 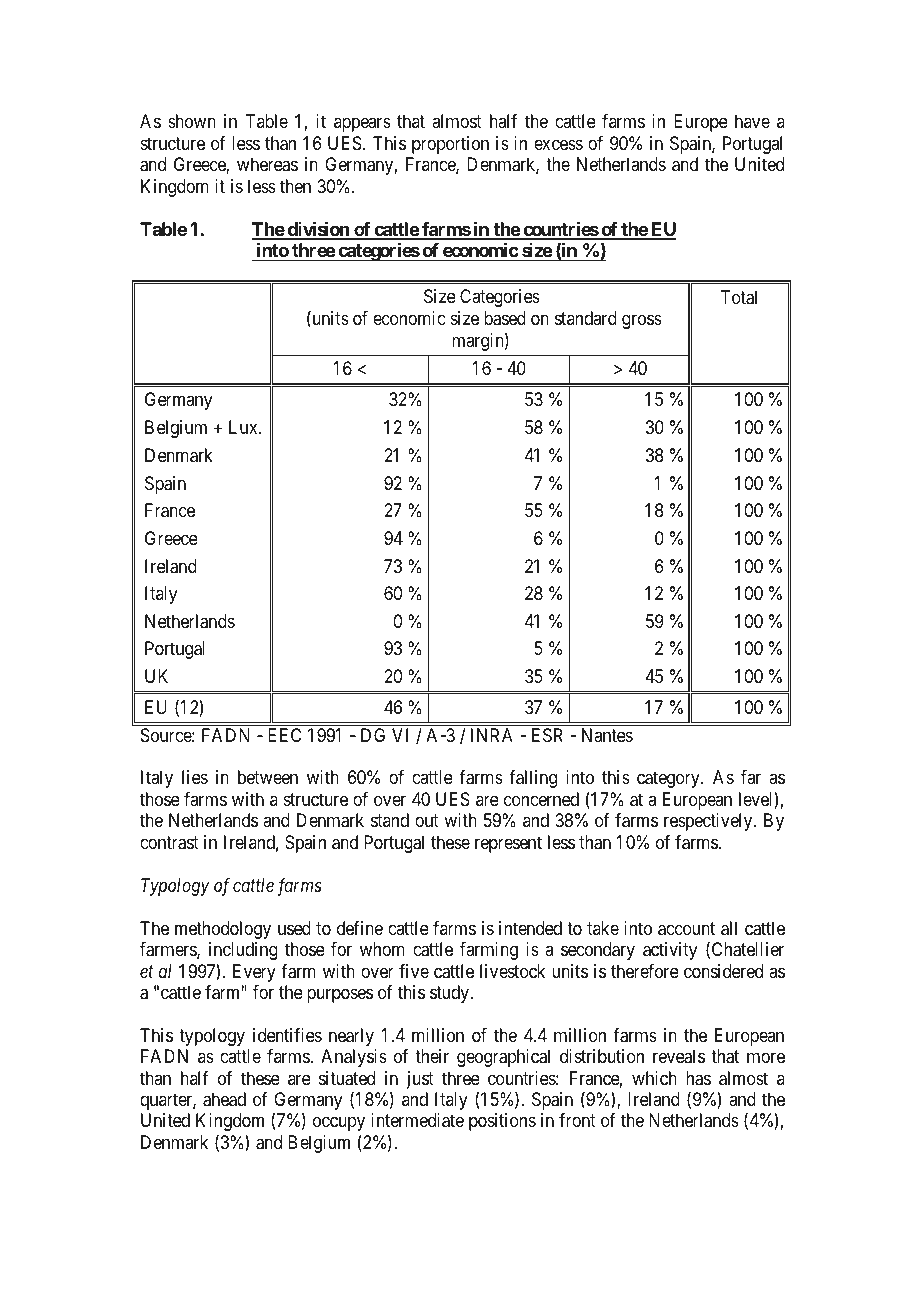 What do you see at coordinates (709, 822) in the document?
I see `respectively` at bounding box center [709, 822].
